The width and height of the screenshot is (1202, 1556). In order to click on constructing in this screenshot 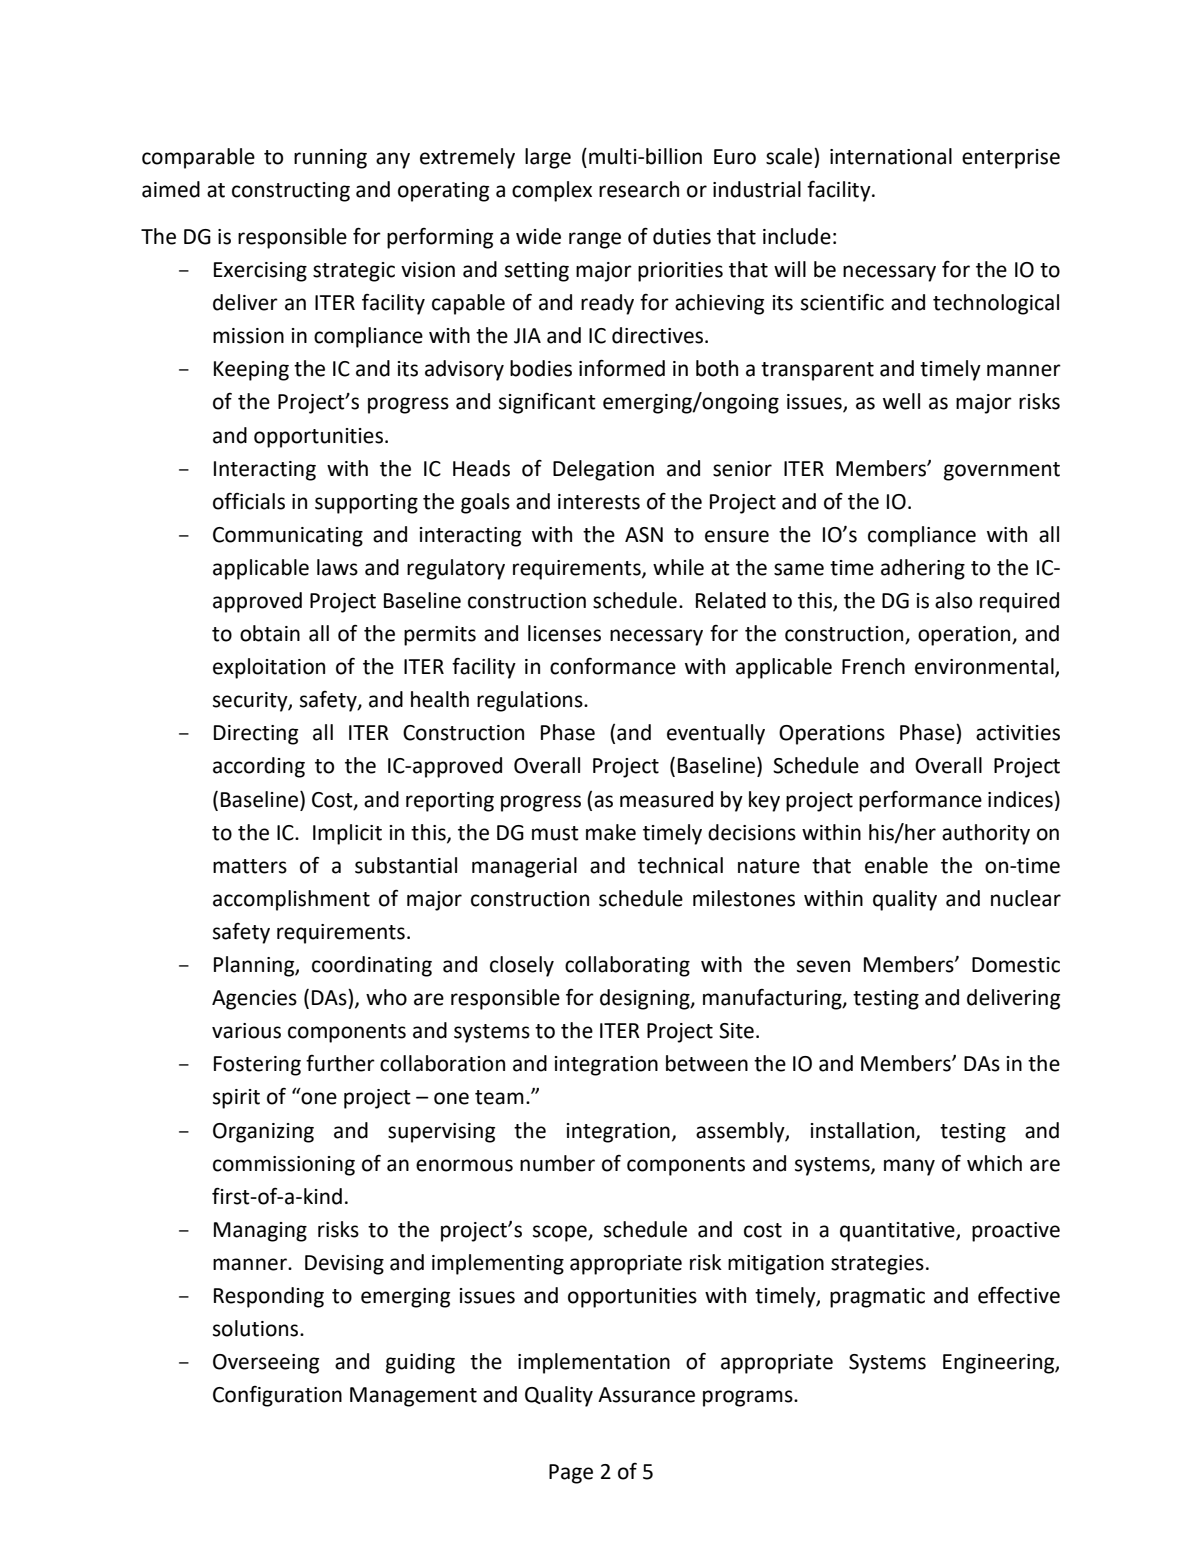, I will do `click(291, 192)`.
